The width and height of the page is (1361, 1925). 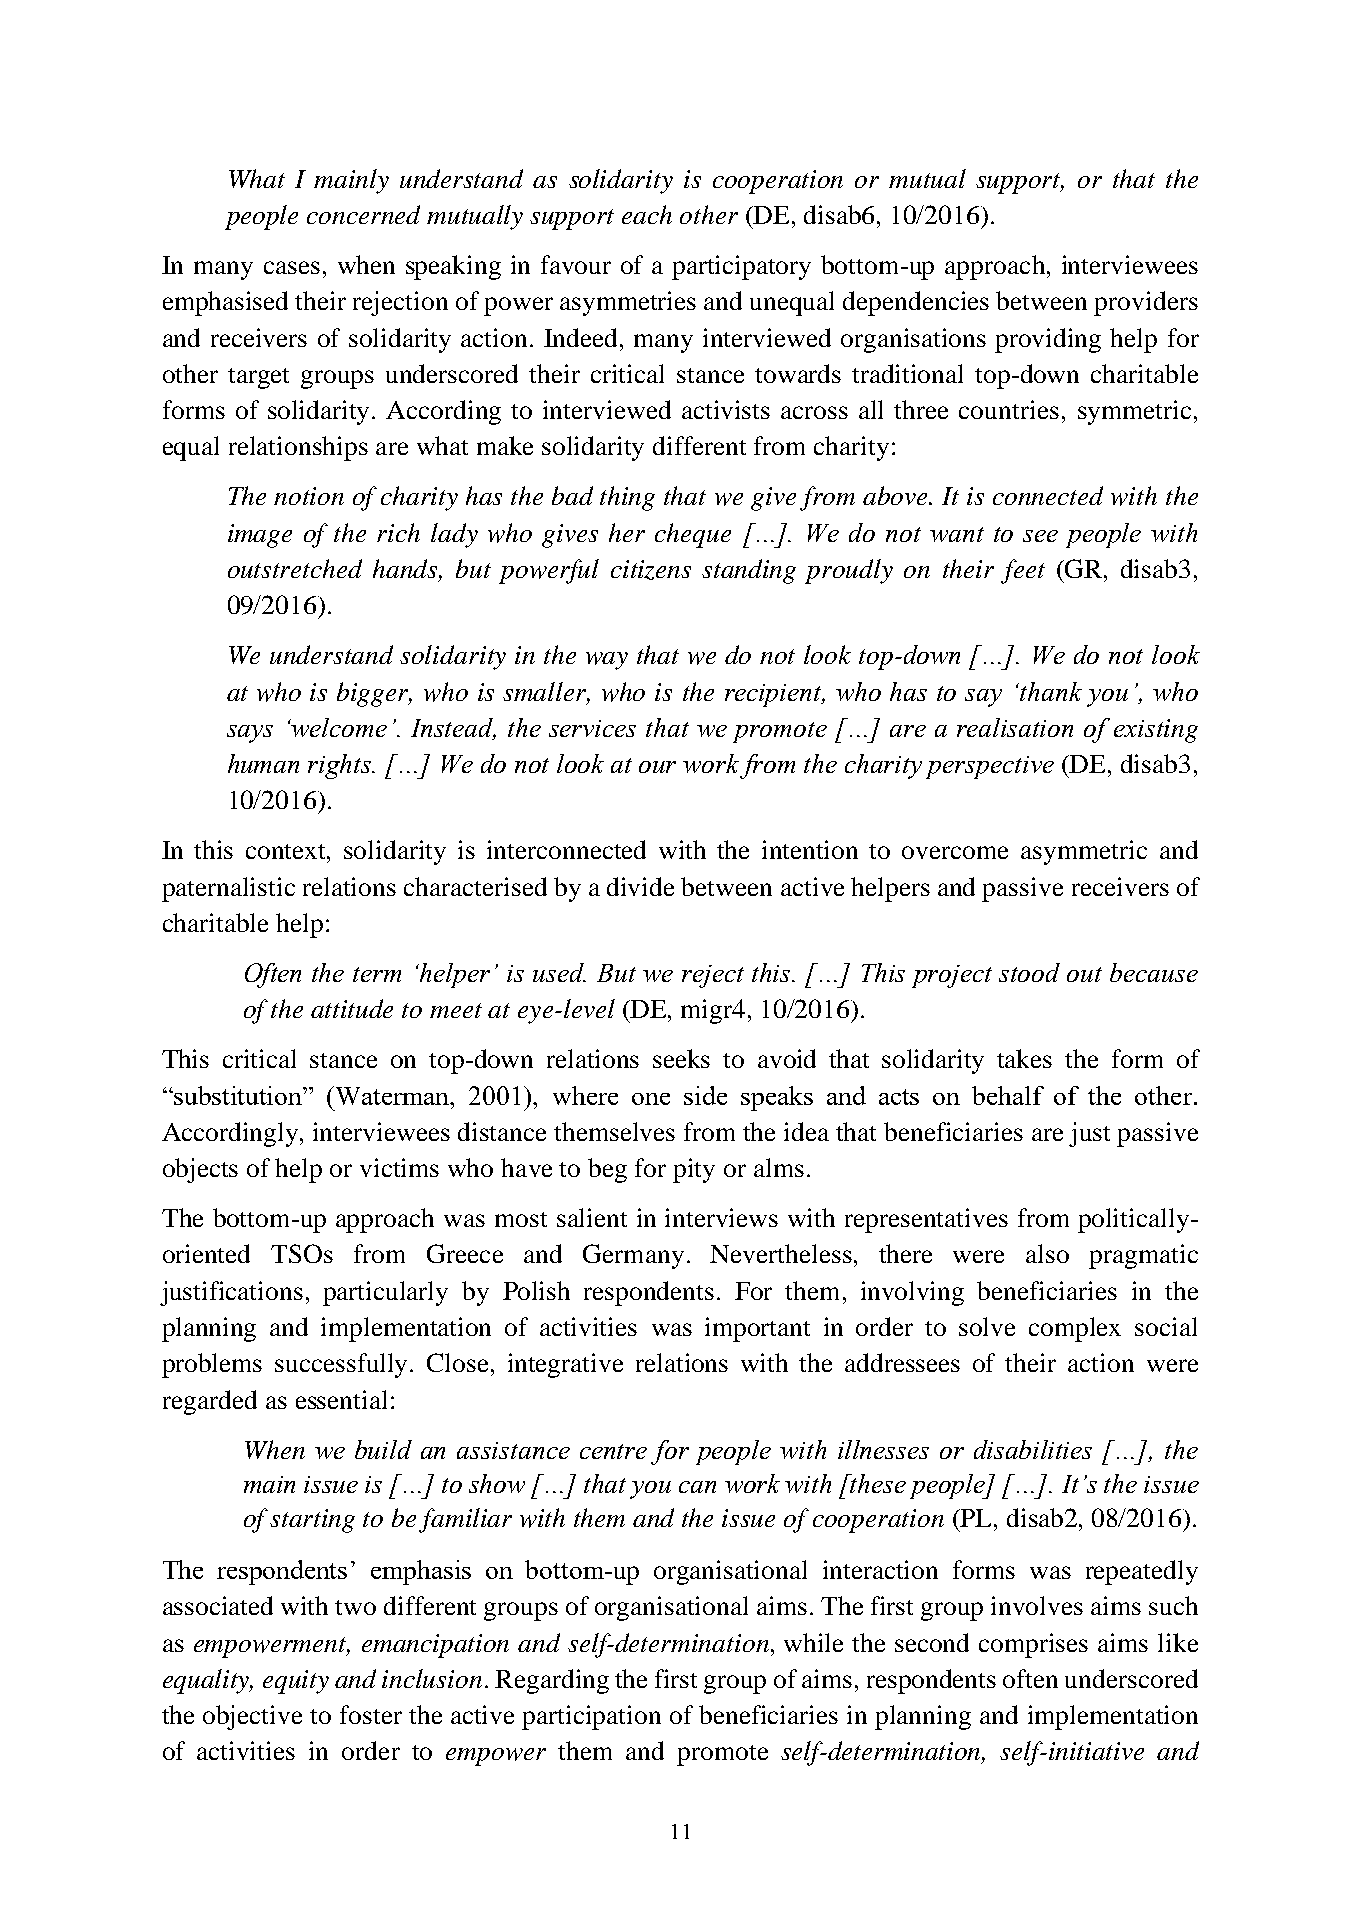 What do you see at coordinates (705, 1095) in the page?
I see `side` at bounding box center [705, 1095].
